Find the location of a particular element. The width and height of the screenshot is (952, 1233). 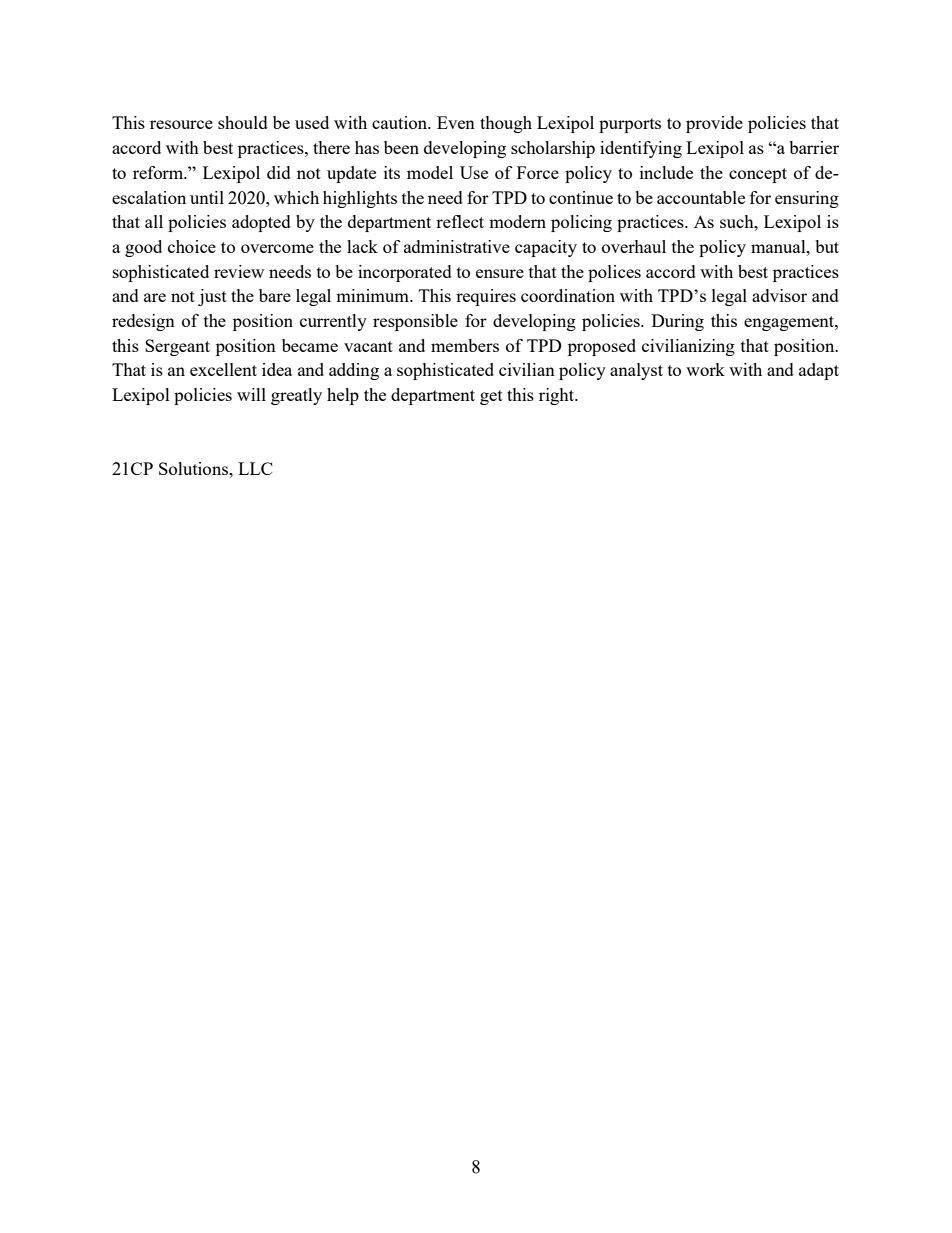

LLC is located at coordinates (255, 468).
